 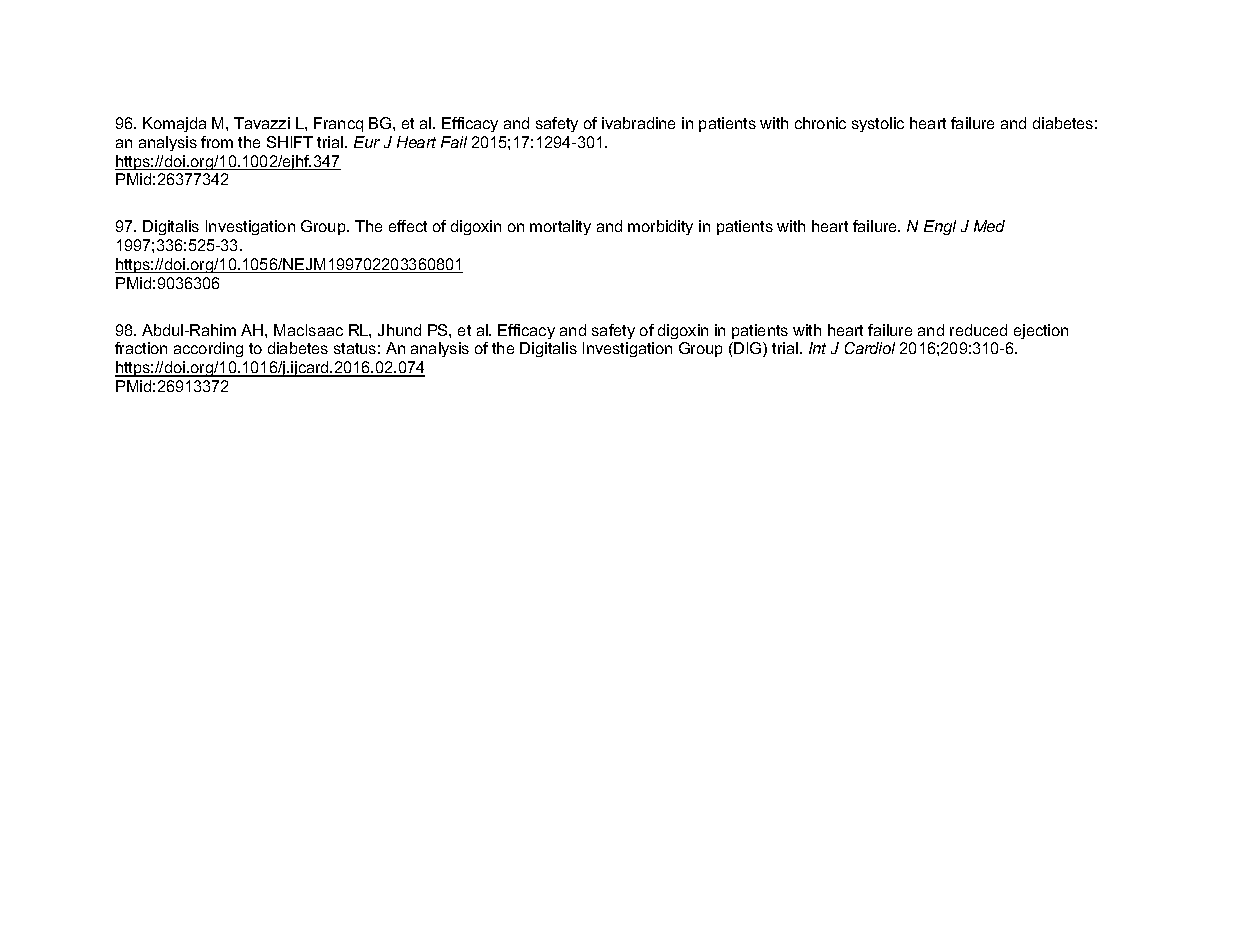 I want to click on reduced, so click(x=978, y=330).
